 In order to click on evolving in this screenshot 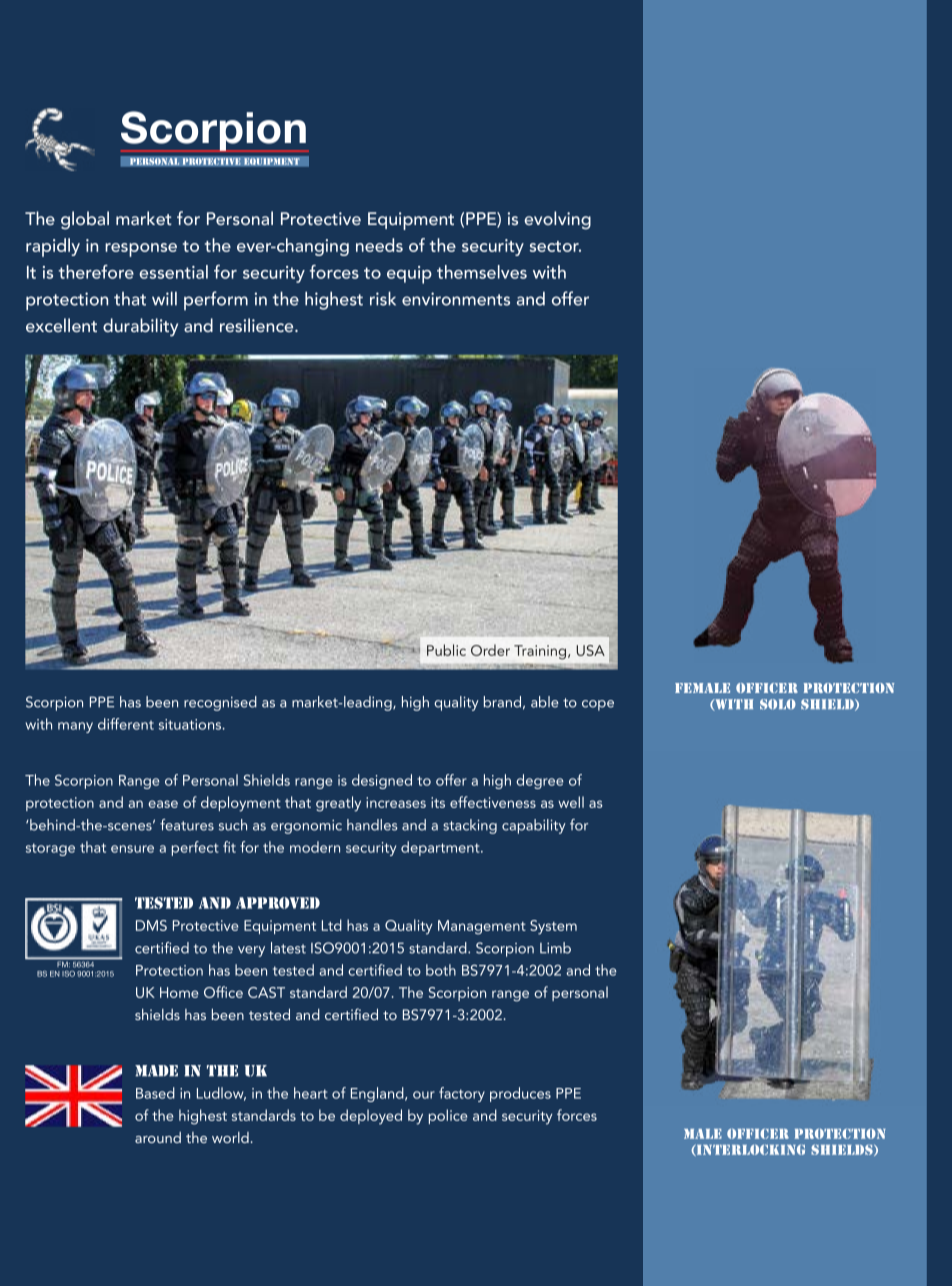, I will do `click(557, 220)`.
